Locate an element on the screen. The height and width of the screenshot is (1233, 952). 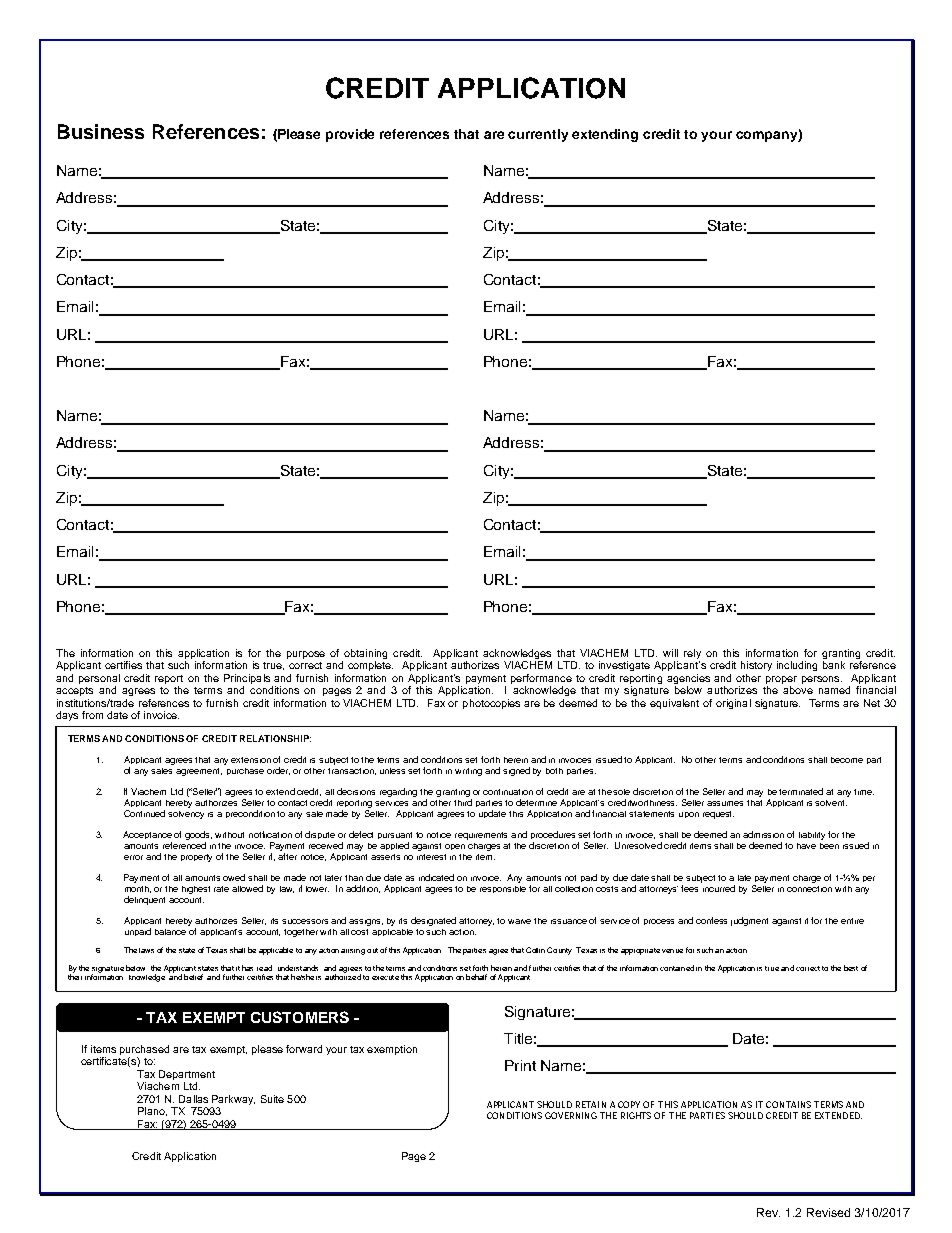
Print is located at coordinates (520, 1065).
